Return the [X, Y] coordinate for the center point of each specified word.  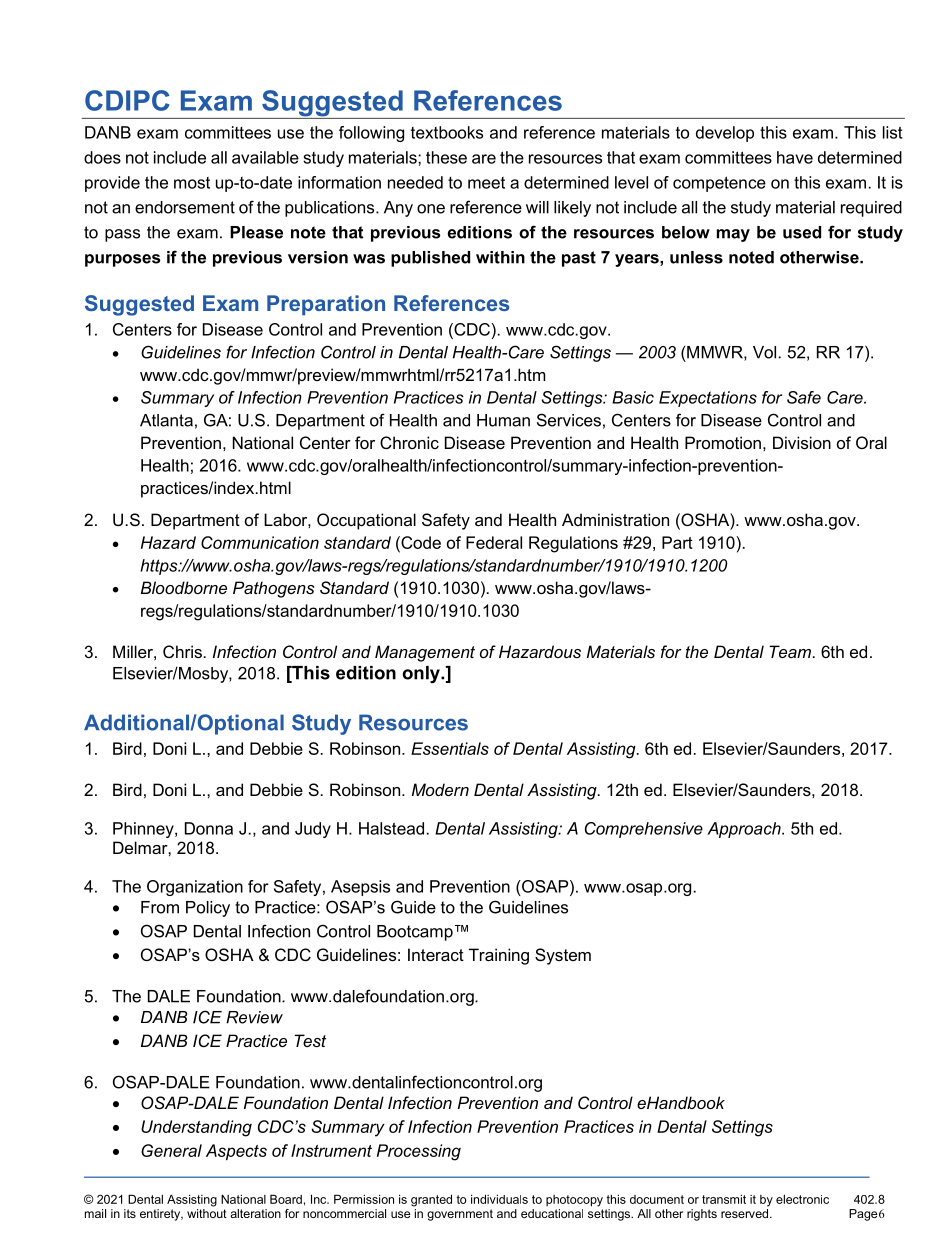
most [192, 183]
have [795, 157]
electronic [802, 1199]
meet [486, 183]
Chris [182, 651]
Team [790, 651]
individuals [499, 1199]
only [422, 674]
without [207, 1213]
